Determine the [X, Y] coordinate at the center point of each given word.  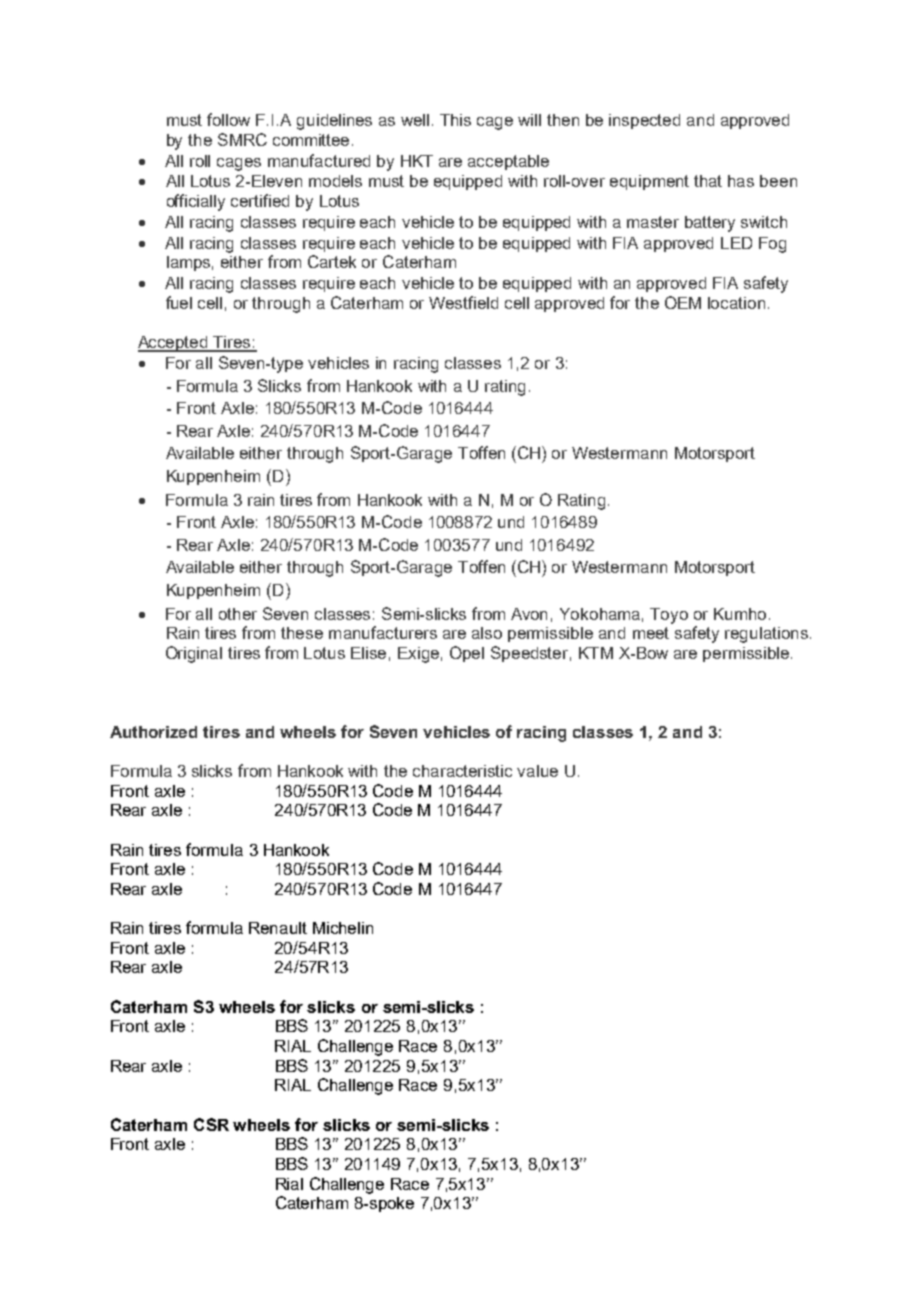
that [708, 181]
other [238, 614]
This [455, 120]
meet [651, 633]
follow [228, 119]
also [487, 633]
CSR [211, 1124]
